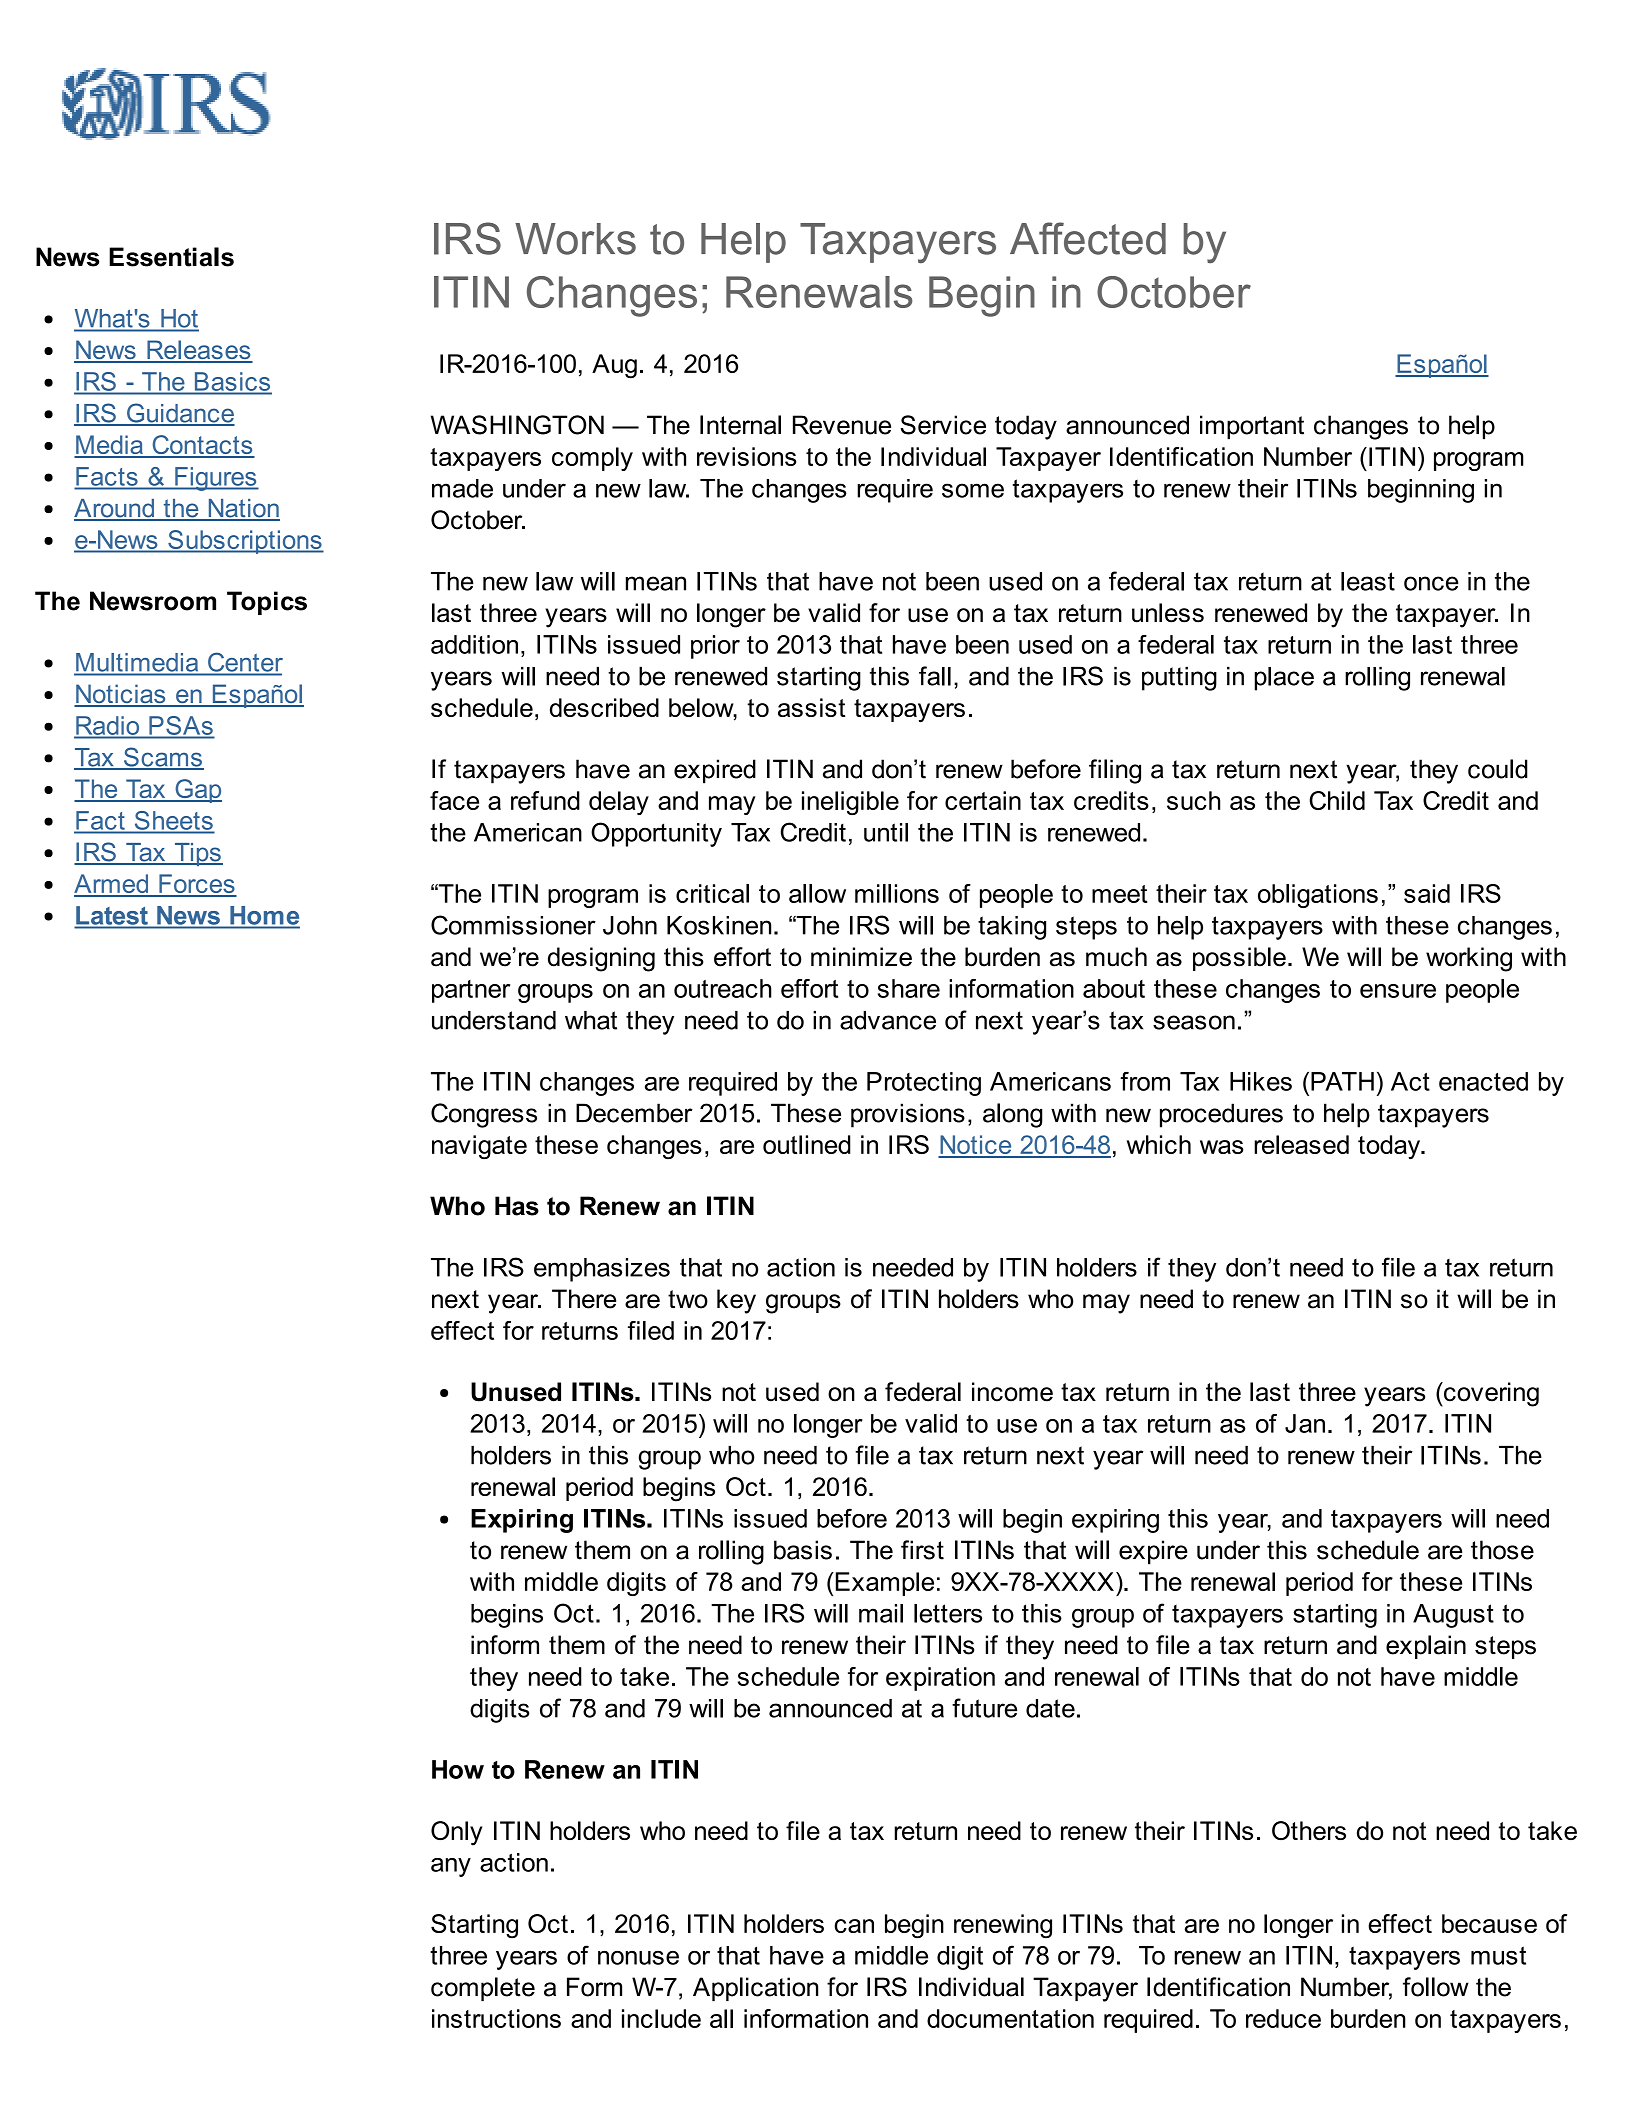 This page has width=1632, height=2112. Describe the element at coordinates (479, 1147) in the page. I see `navigate` at that location.
